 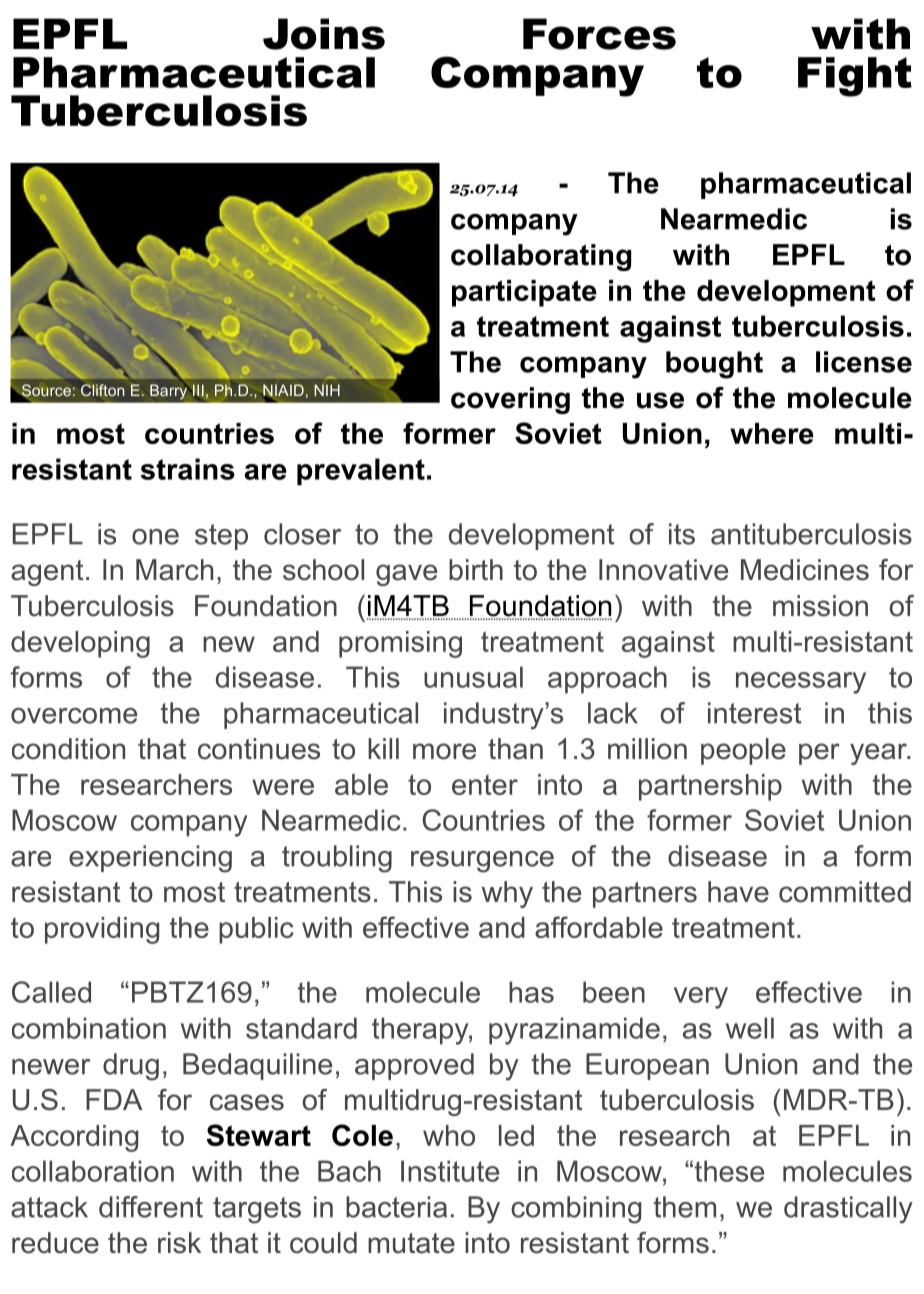 I want to click on Forces, so click(x=599, y=34).
